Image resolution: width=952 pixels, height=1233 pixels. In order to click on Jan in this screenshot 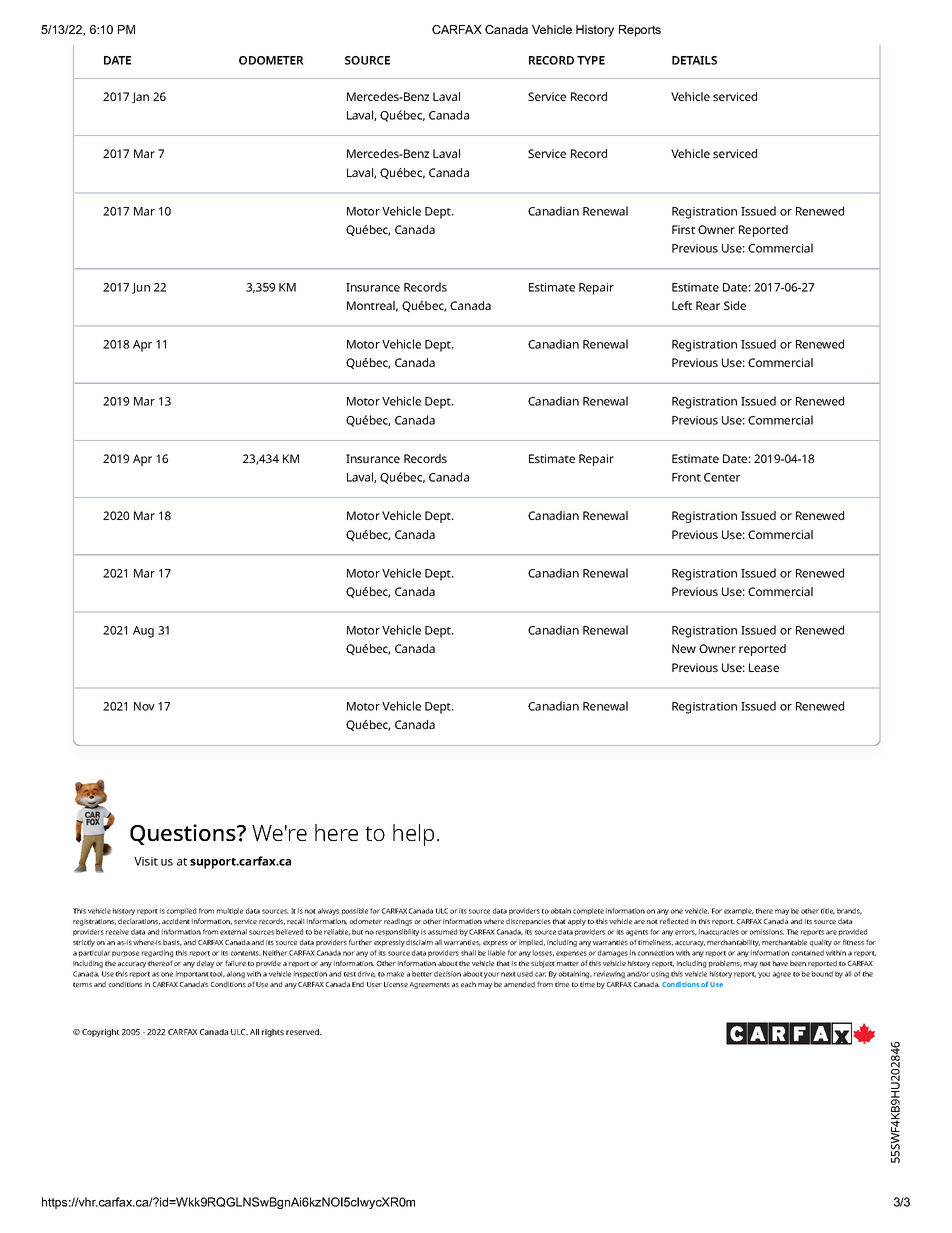, I will do `click(140, 97)`.
